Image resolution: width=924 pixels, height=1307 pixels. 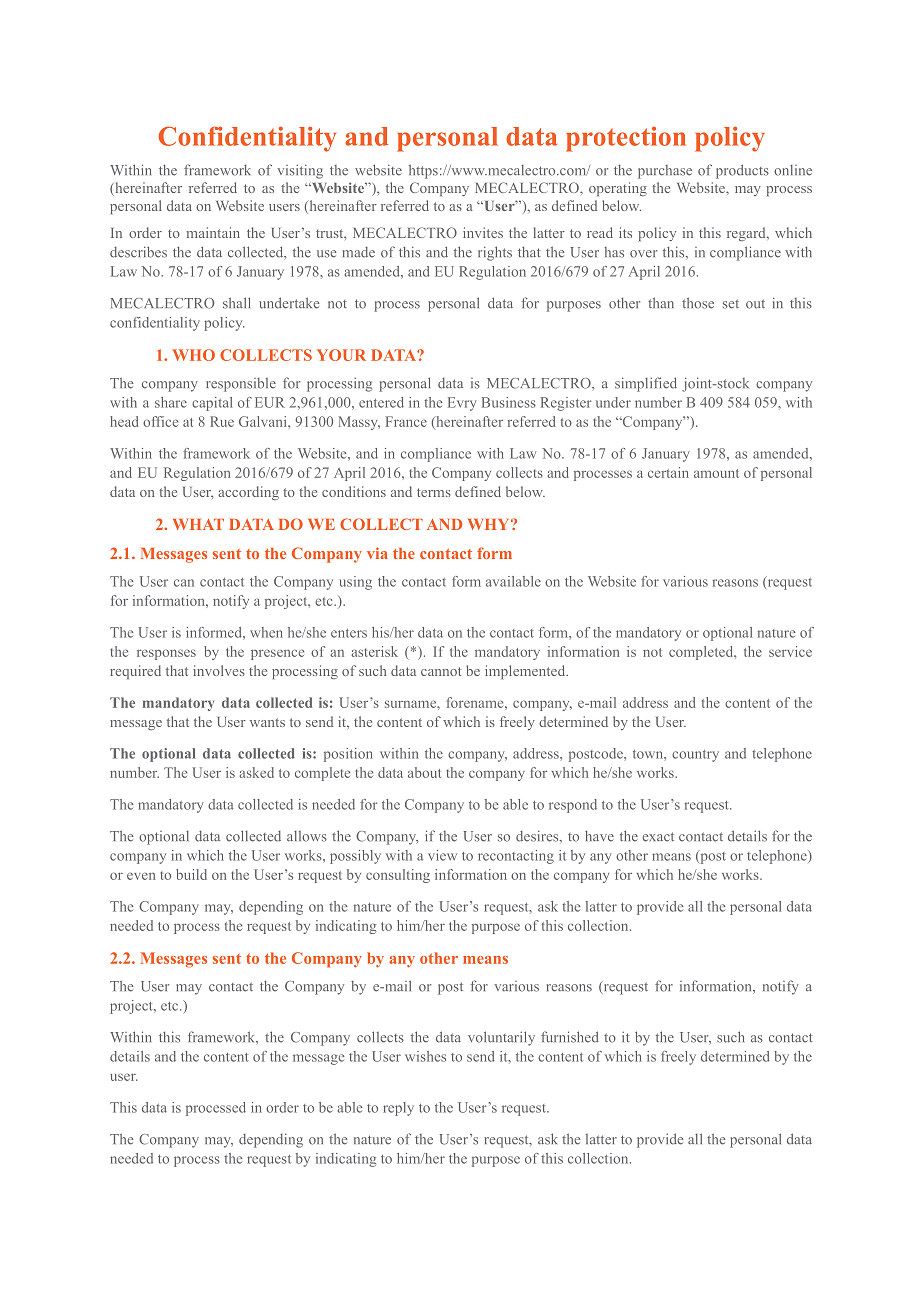 I want to click on terms, so click(x=434, y=492).
